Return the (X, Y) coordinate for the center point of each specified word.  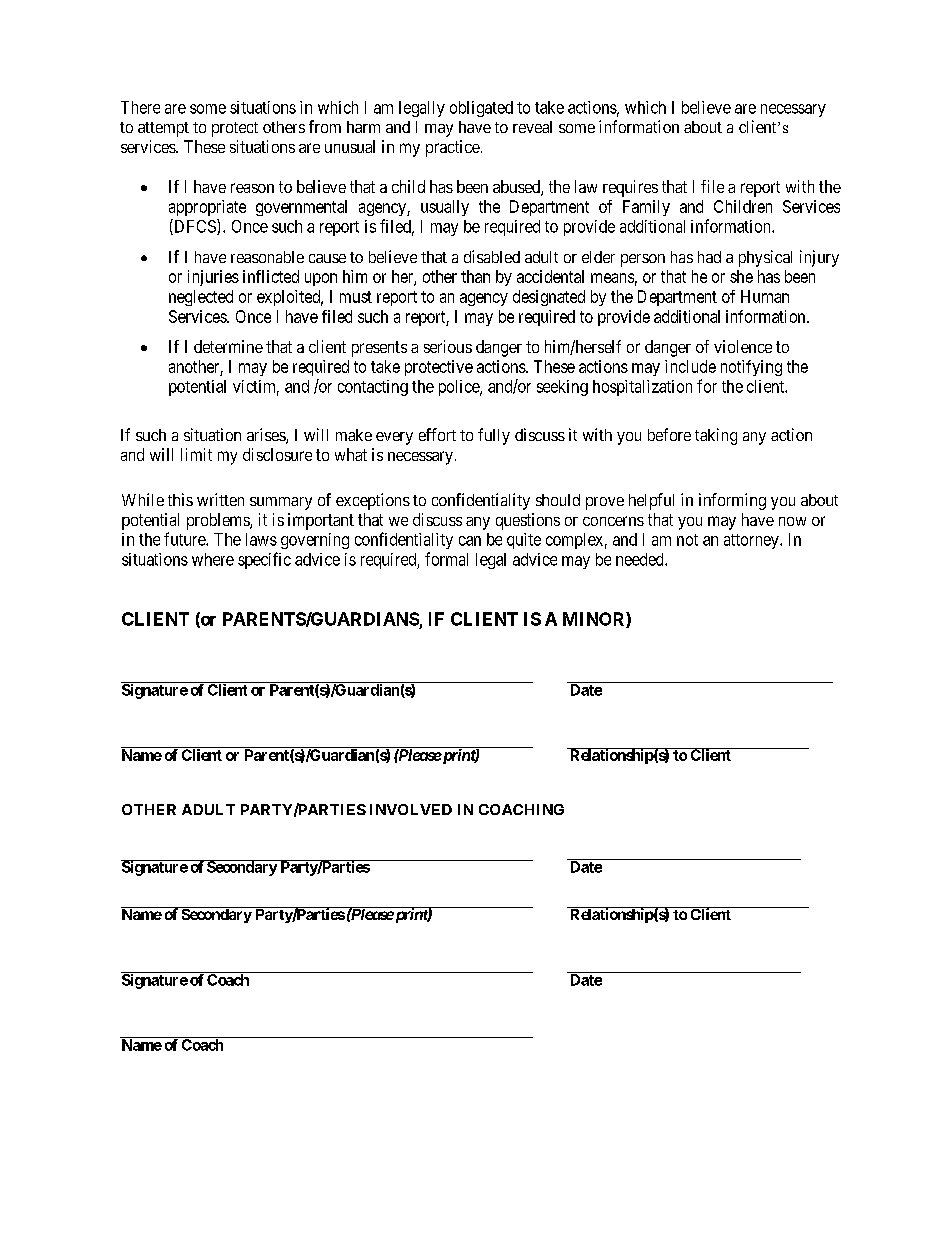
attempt (163, 129)
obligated (481, 109)
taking (716, 436)
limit (196, 454)
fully (494, 436)
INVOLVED (411, 809)
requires (630, 188)
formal (446, 559)
